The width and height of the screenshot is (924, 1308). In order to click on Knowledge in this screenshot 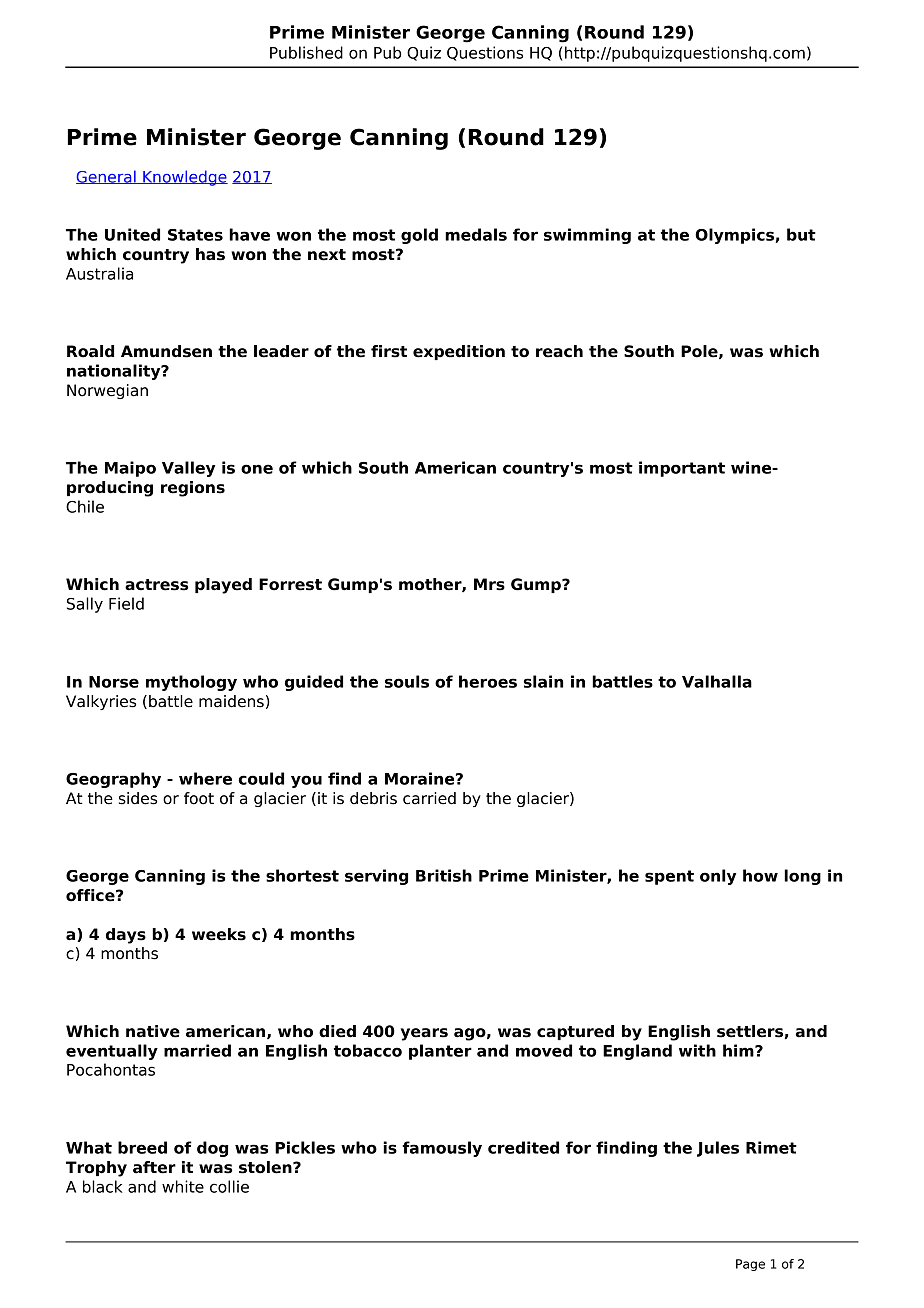, I will do `click(184, 178)`.
